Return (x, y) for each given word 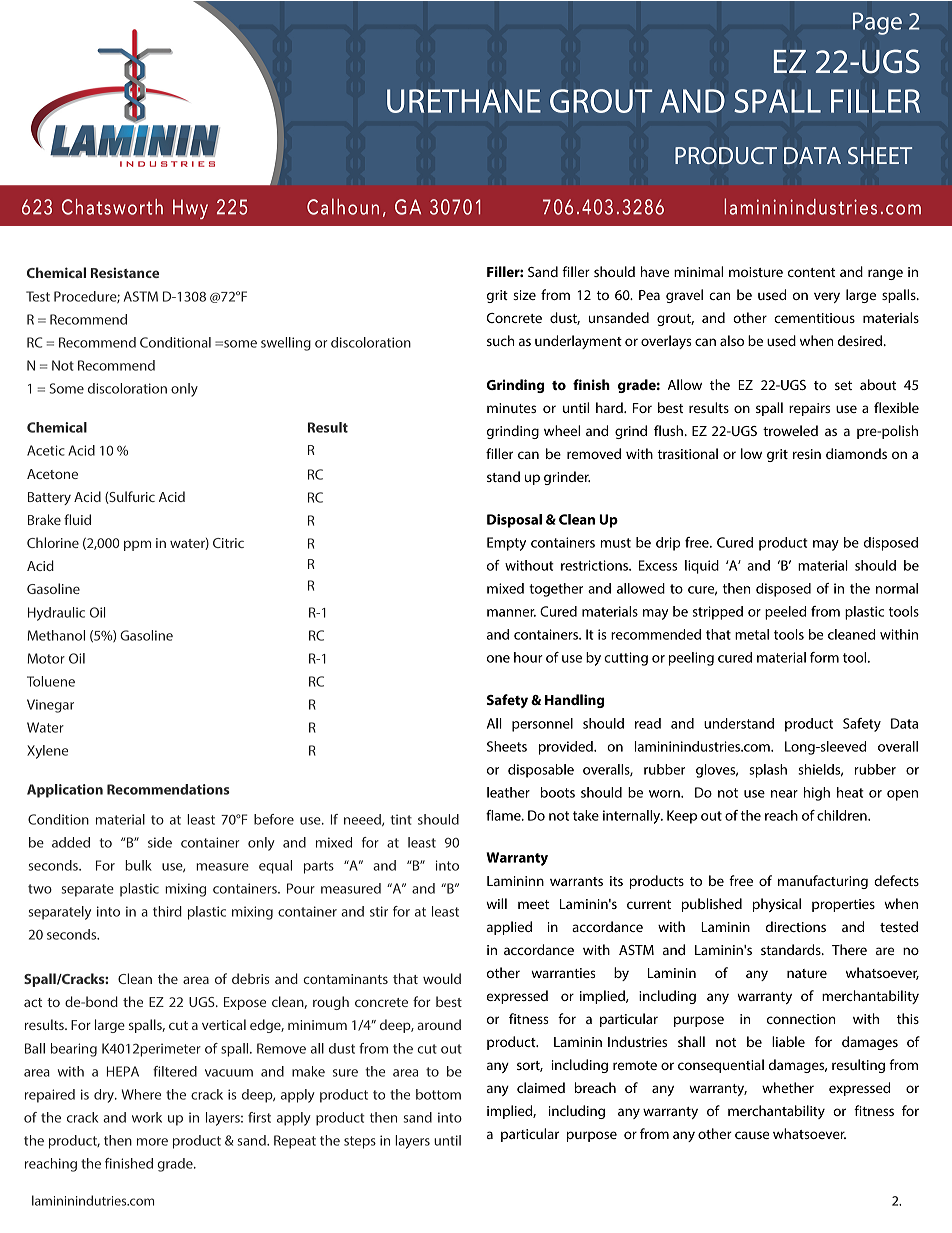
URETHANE (464, 101)
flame (504, 815)
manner (511, 613)
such (501, 340)
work (147, 1117)
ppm (137, 545)
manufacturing (823, 882)
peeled (785, 613)
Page (877, 23)
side (160, 842)
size (524, 295)
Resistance (125, 272)
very (827, 297)
